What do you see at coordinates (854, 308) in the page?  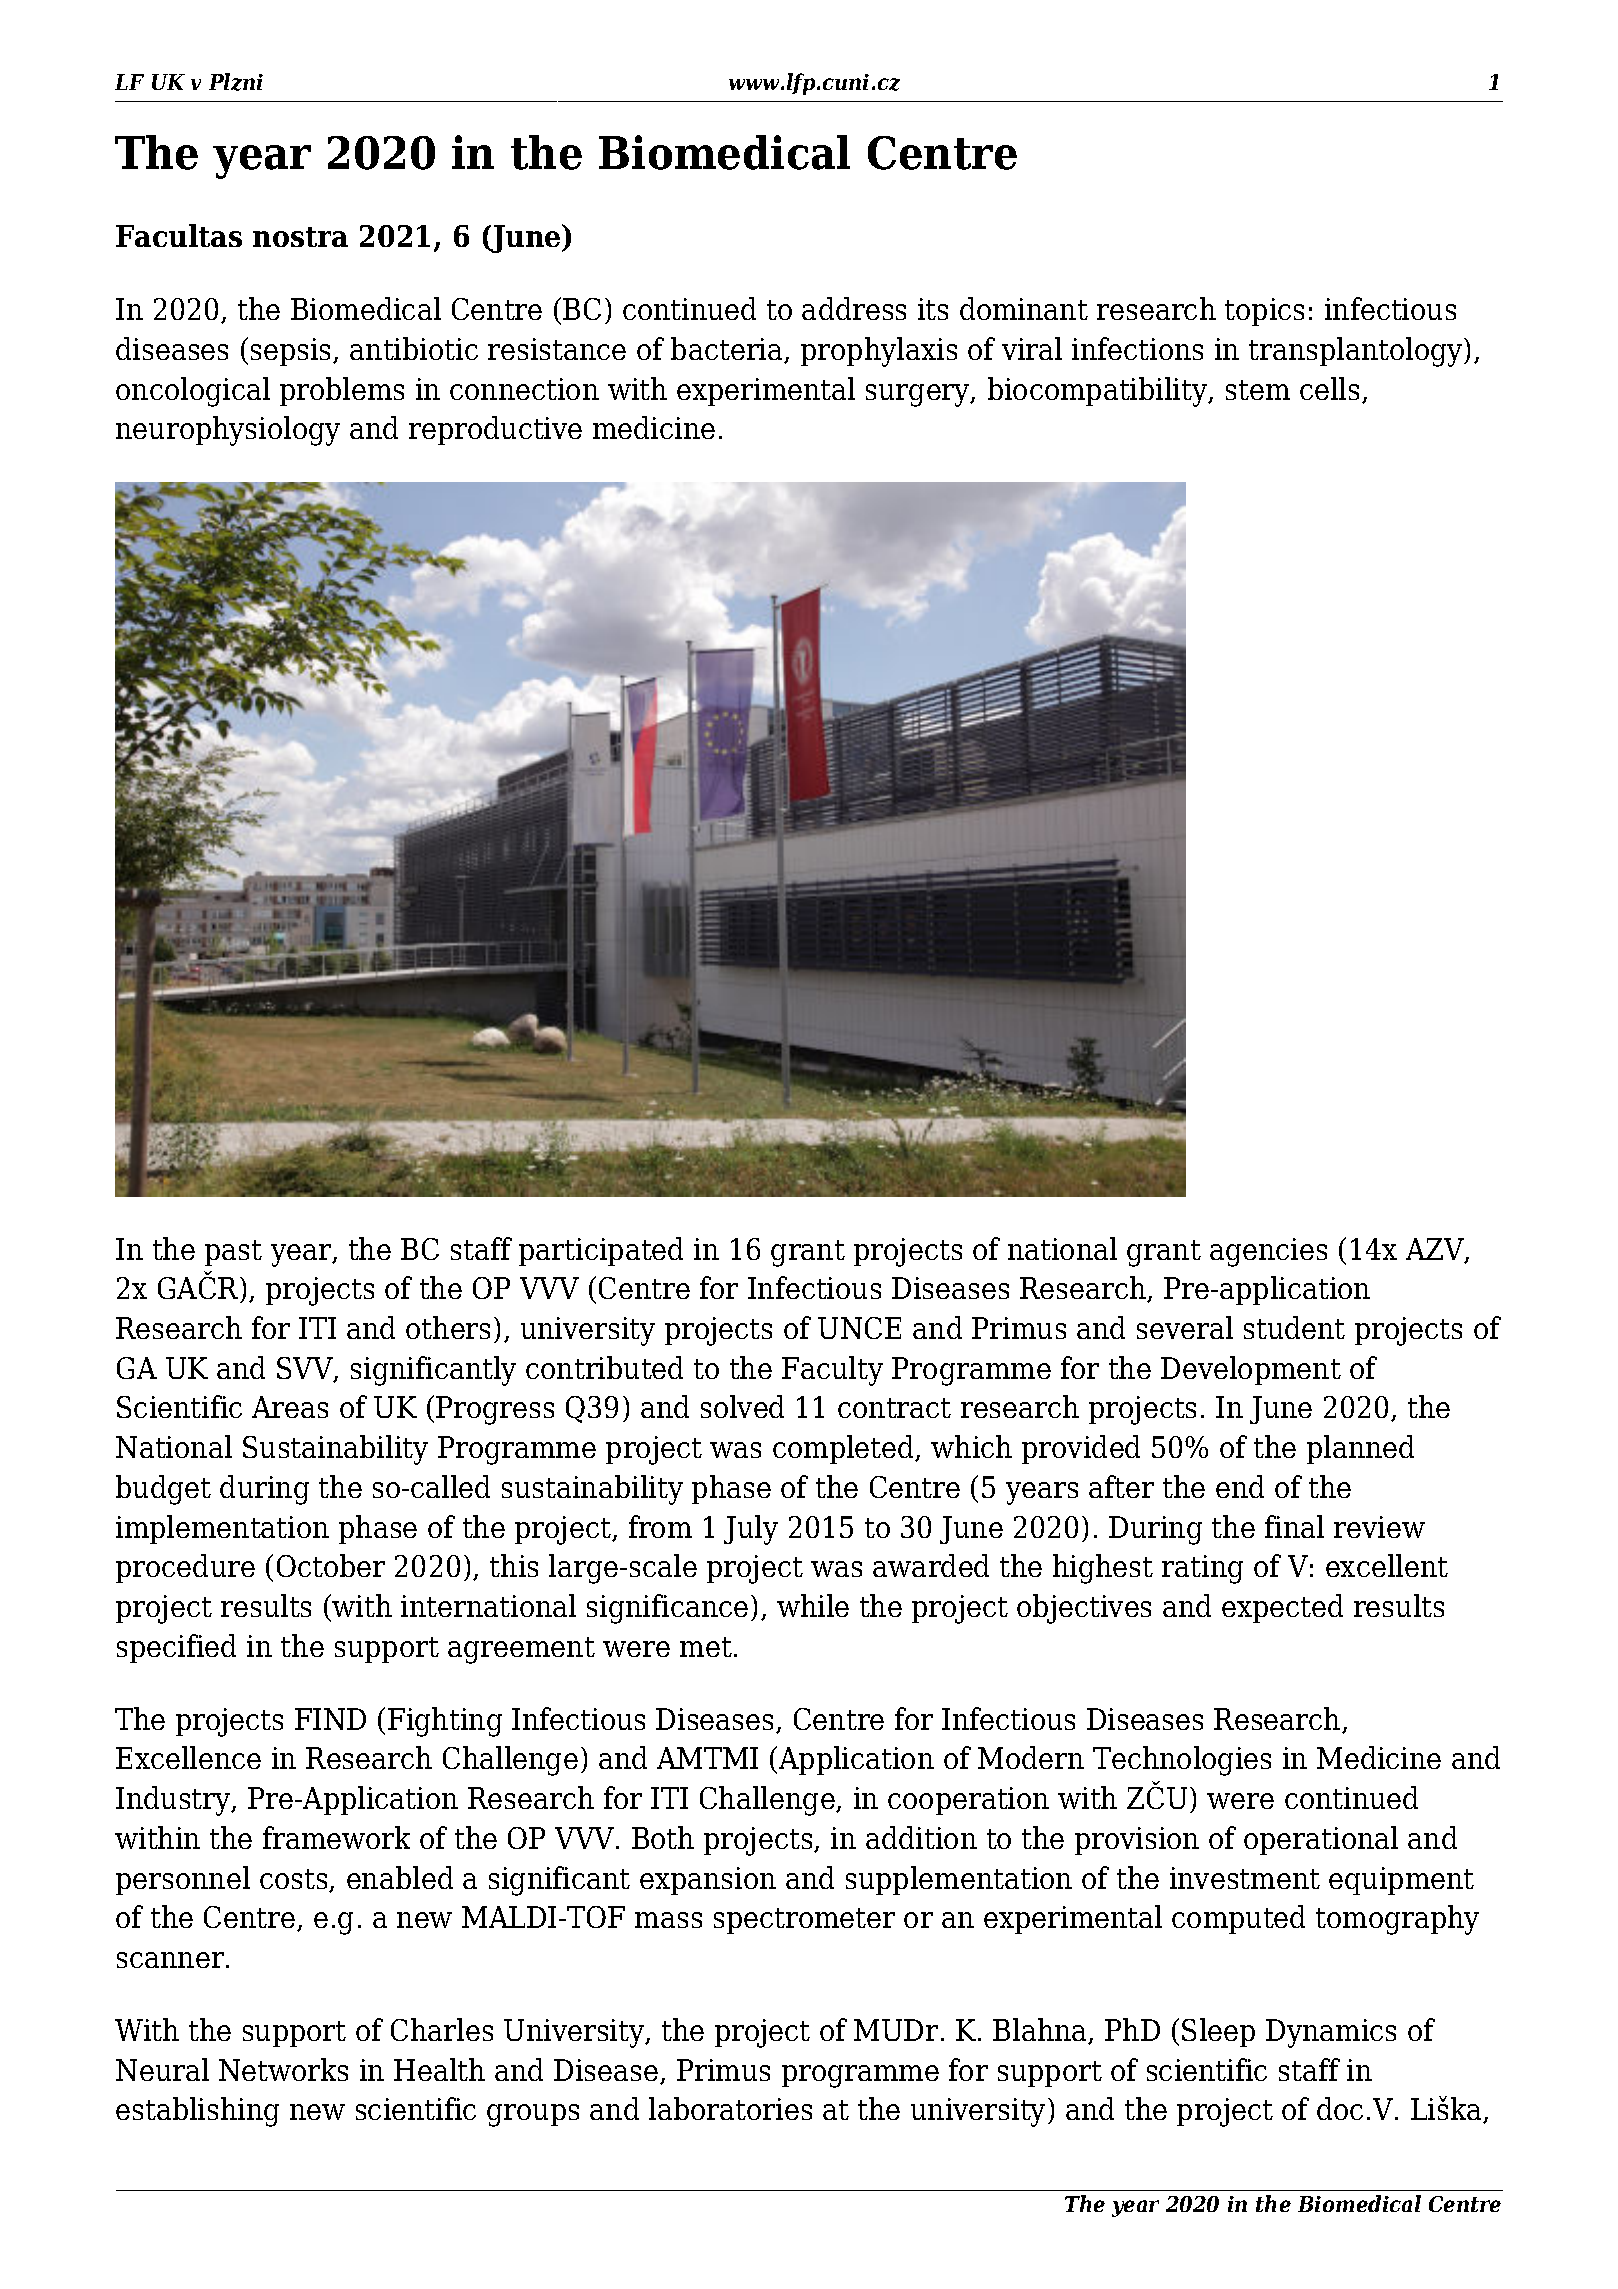 I see `address` at bounding box center [854, 308].
